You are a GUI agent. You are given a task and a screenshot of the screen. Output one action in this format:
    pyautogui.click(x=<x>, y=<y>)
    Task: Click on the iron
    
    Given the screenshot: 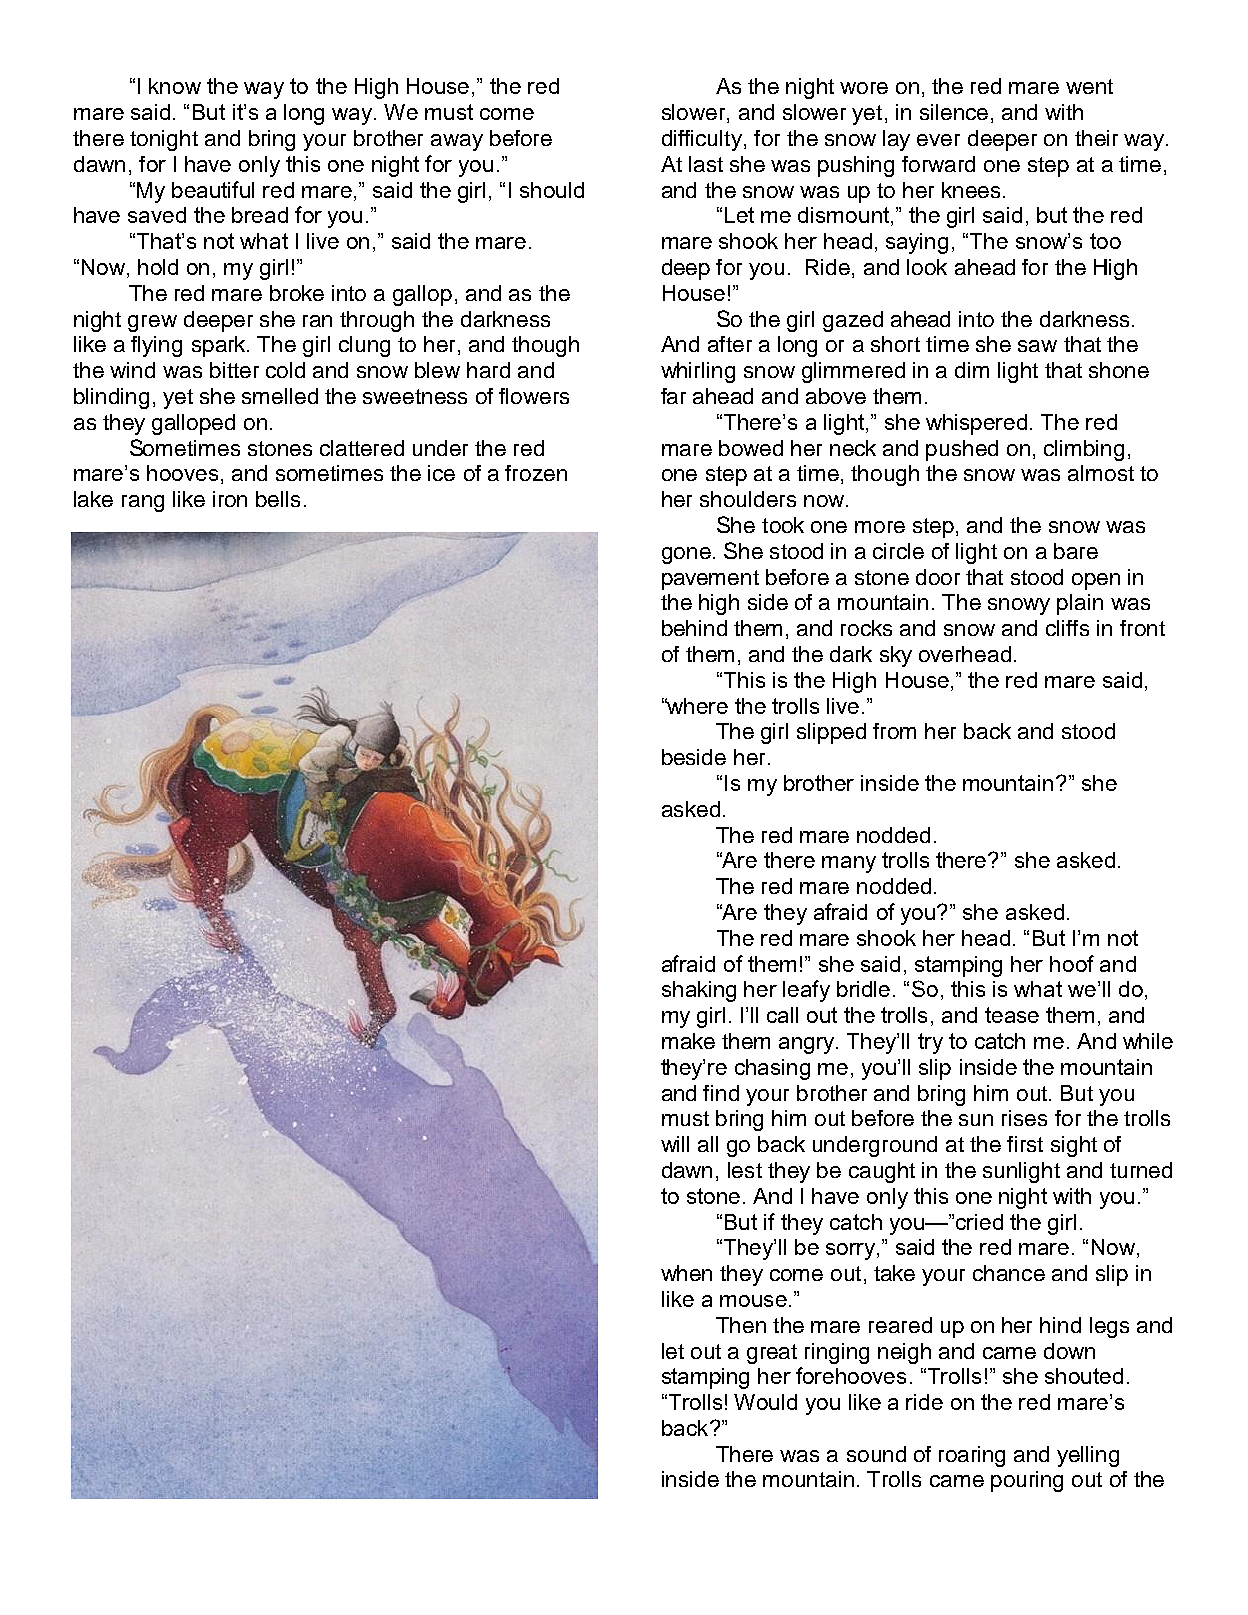 What is the action you would take?
    pyautogui.click(x=230, y=499)
